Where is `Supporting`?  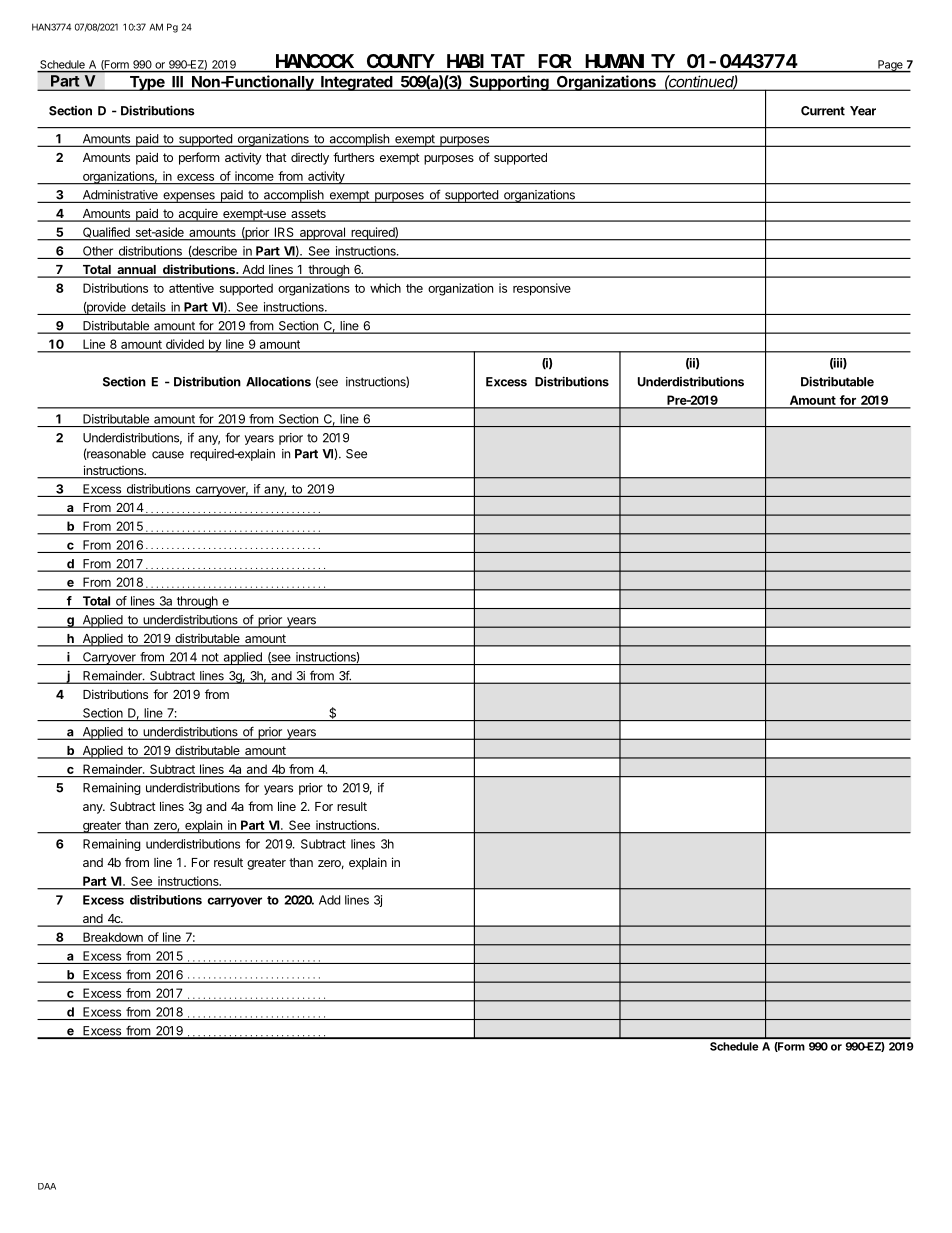
Supporting is located at coordinates (509, 83).
